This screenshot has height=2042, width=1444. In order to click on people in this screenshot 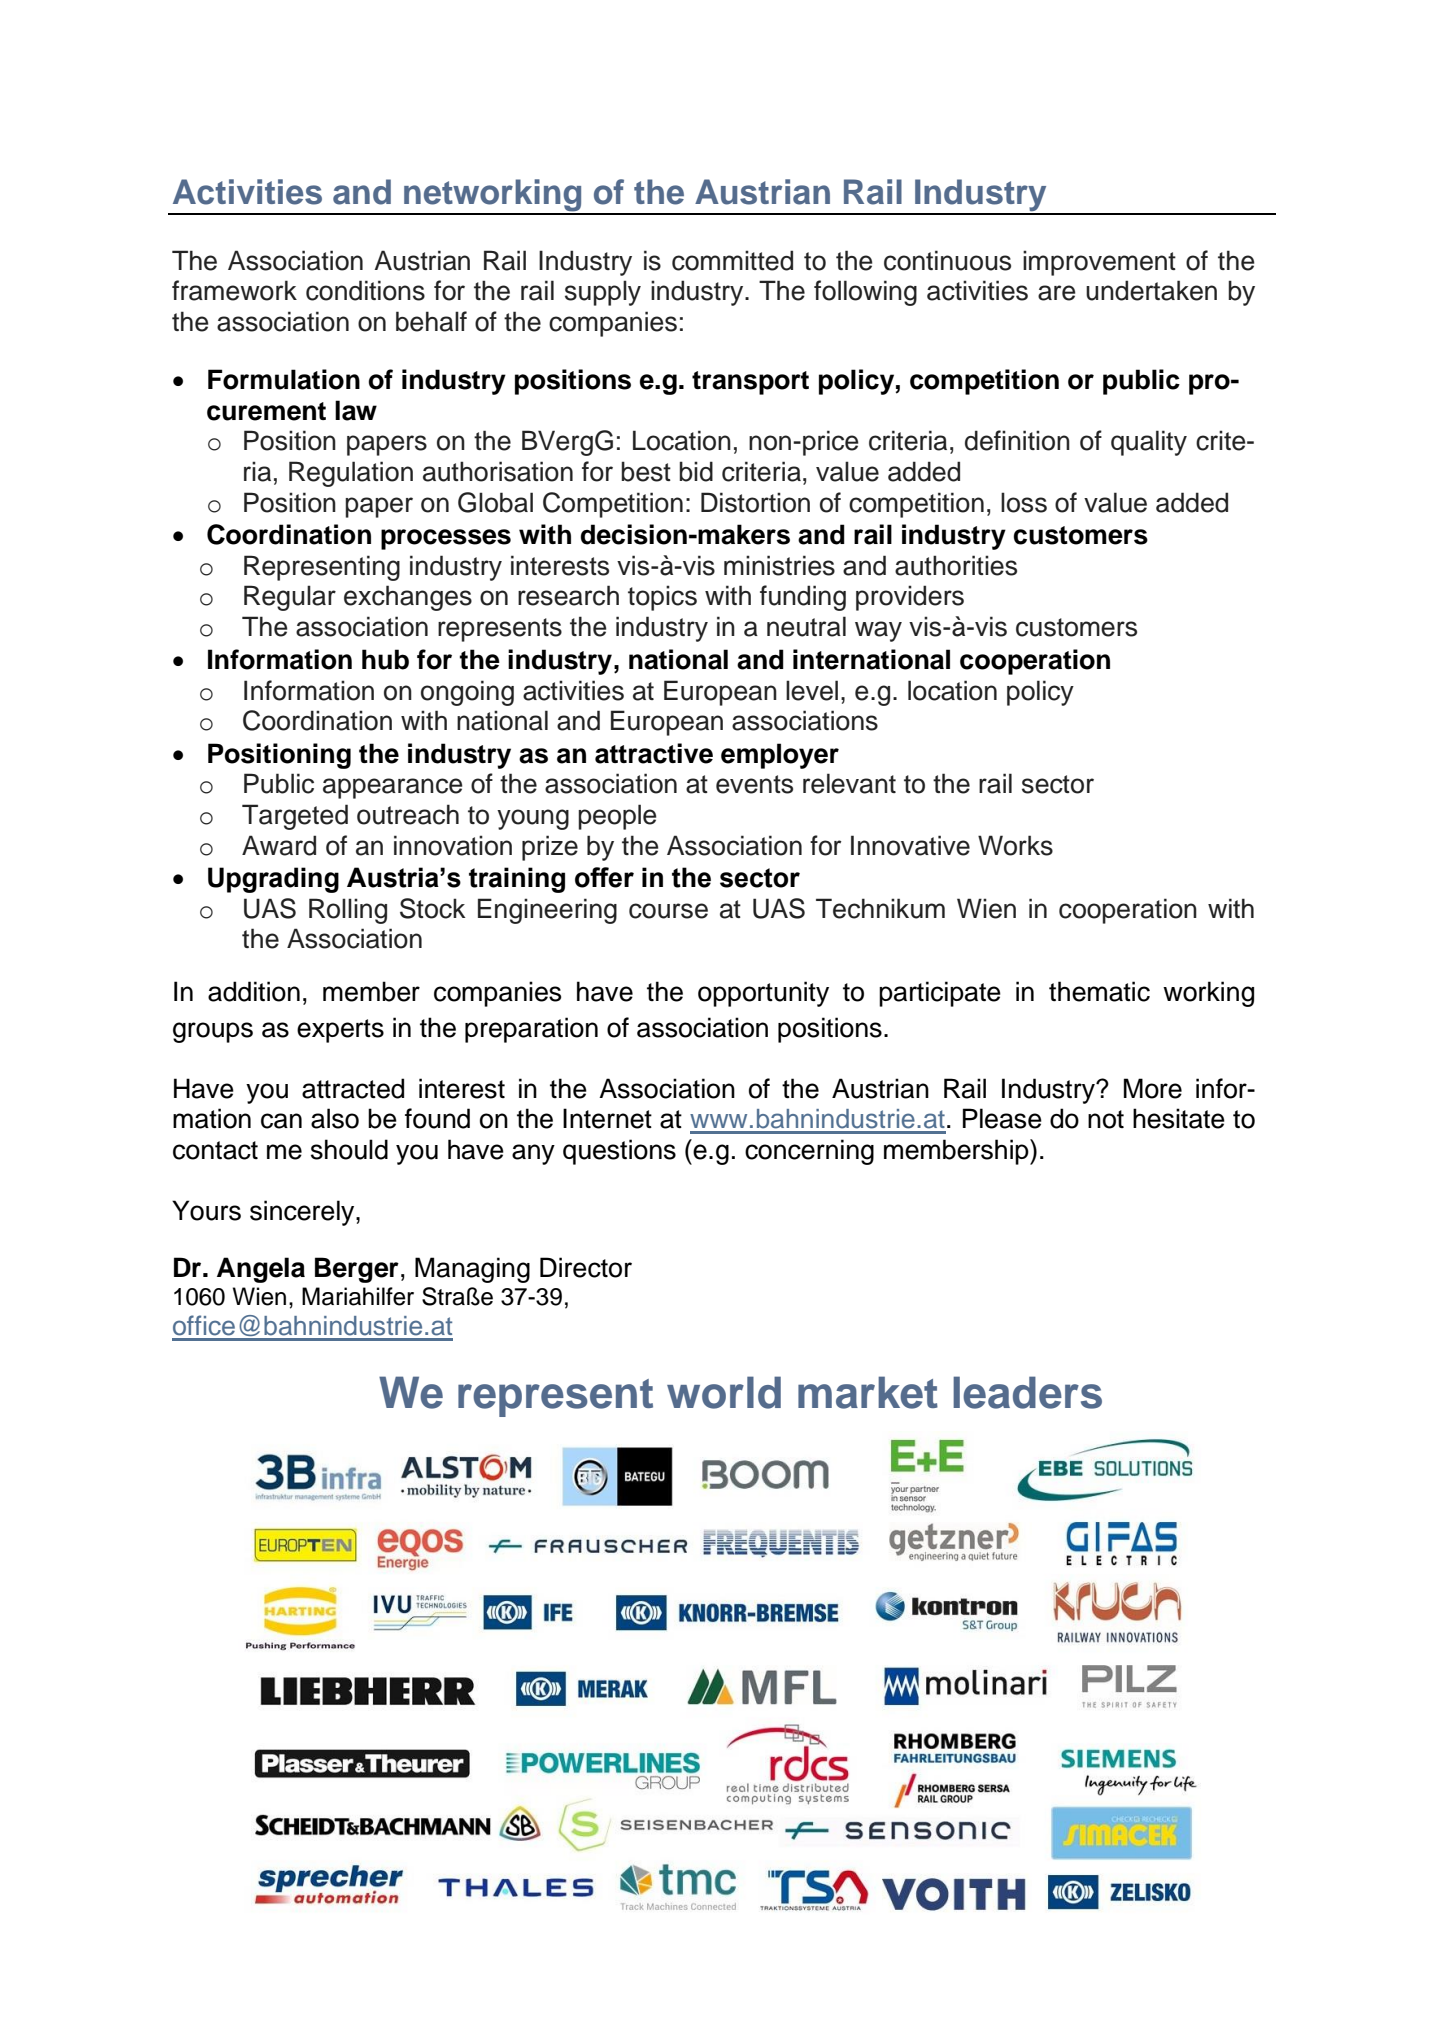, I will do `click(617, 817)`.
